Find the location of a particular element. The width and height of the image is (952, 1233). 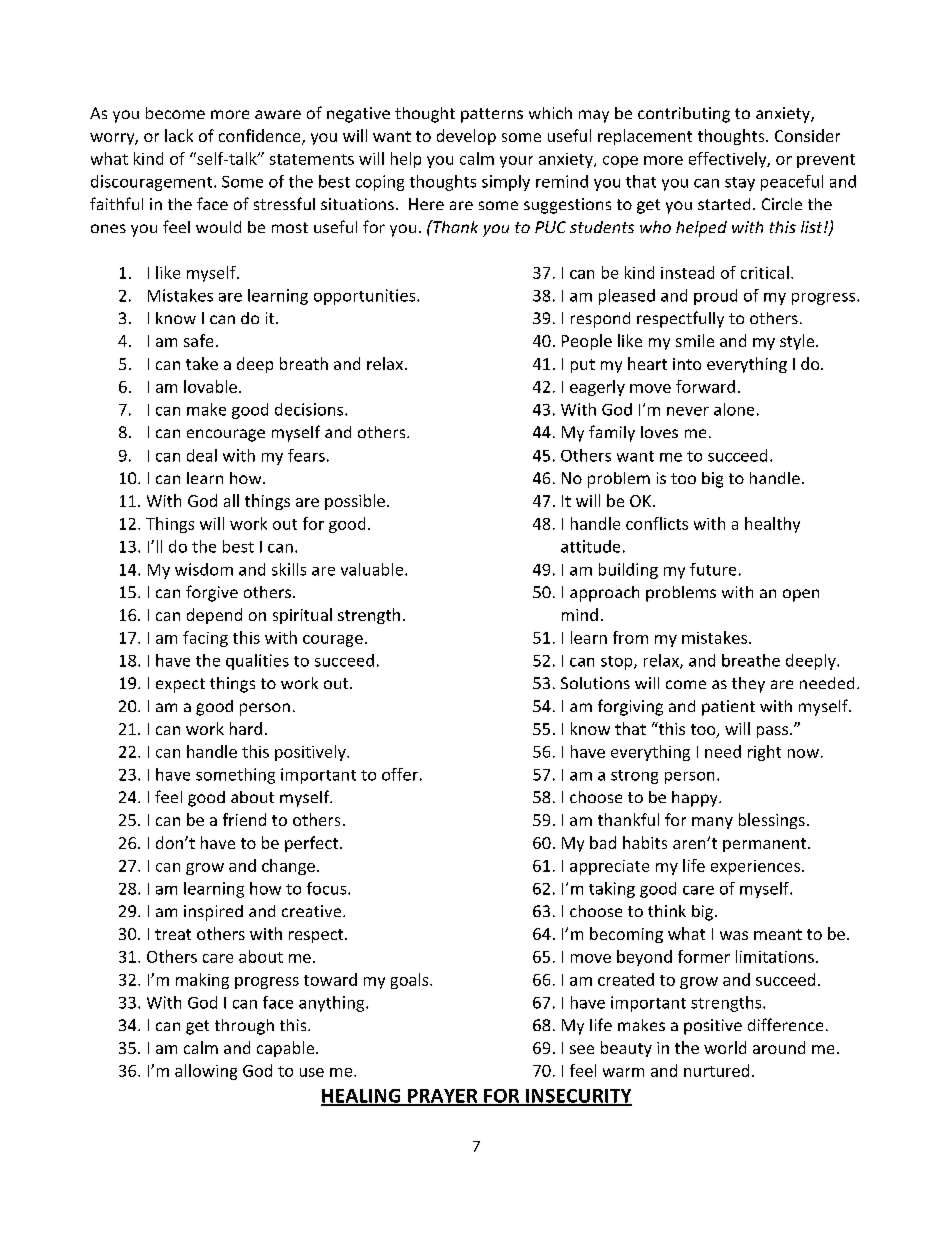

PRAYER is located at coordinates (443, 1097).
